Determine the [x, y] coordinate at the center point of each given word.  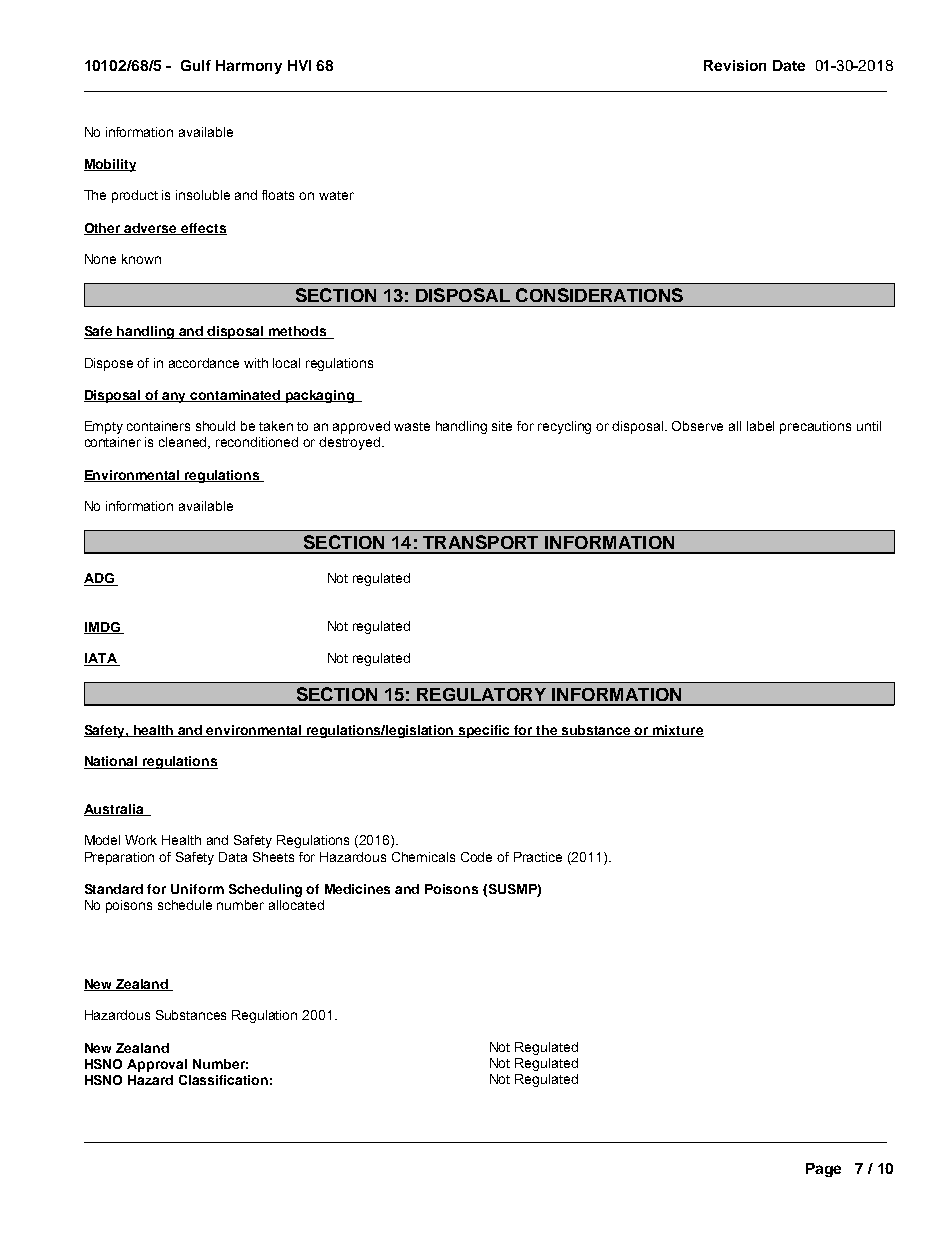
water [336, 195]
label [760, 426]
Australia [115, 810]
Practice [538, 857]
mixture [677, 731]
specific [485, 731]
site [502, 426]
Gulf [196, 65]
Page [823, 1170]
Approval [157, 1065]
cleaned [184, 443]
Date [789, 65]
